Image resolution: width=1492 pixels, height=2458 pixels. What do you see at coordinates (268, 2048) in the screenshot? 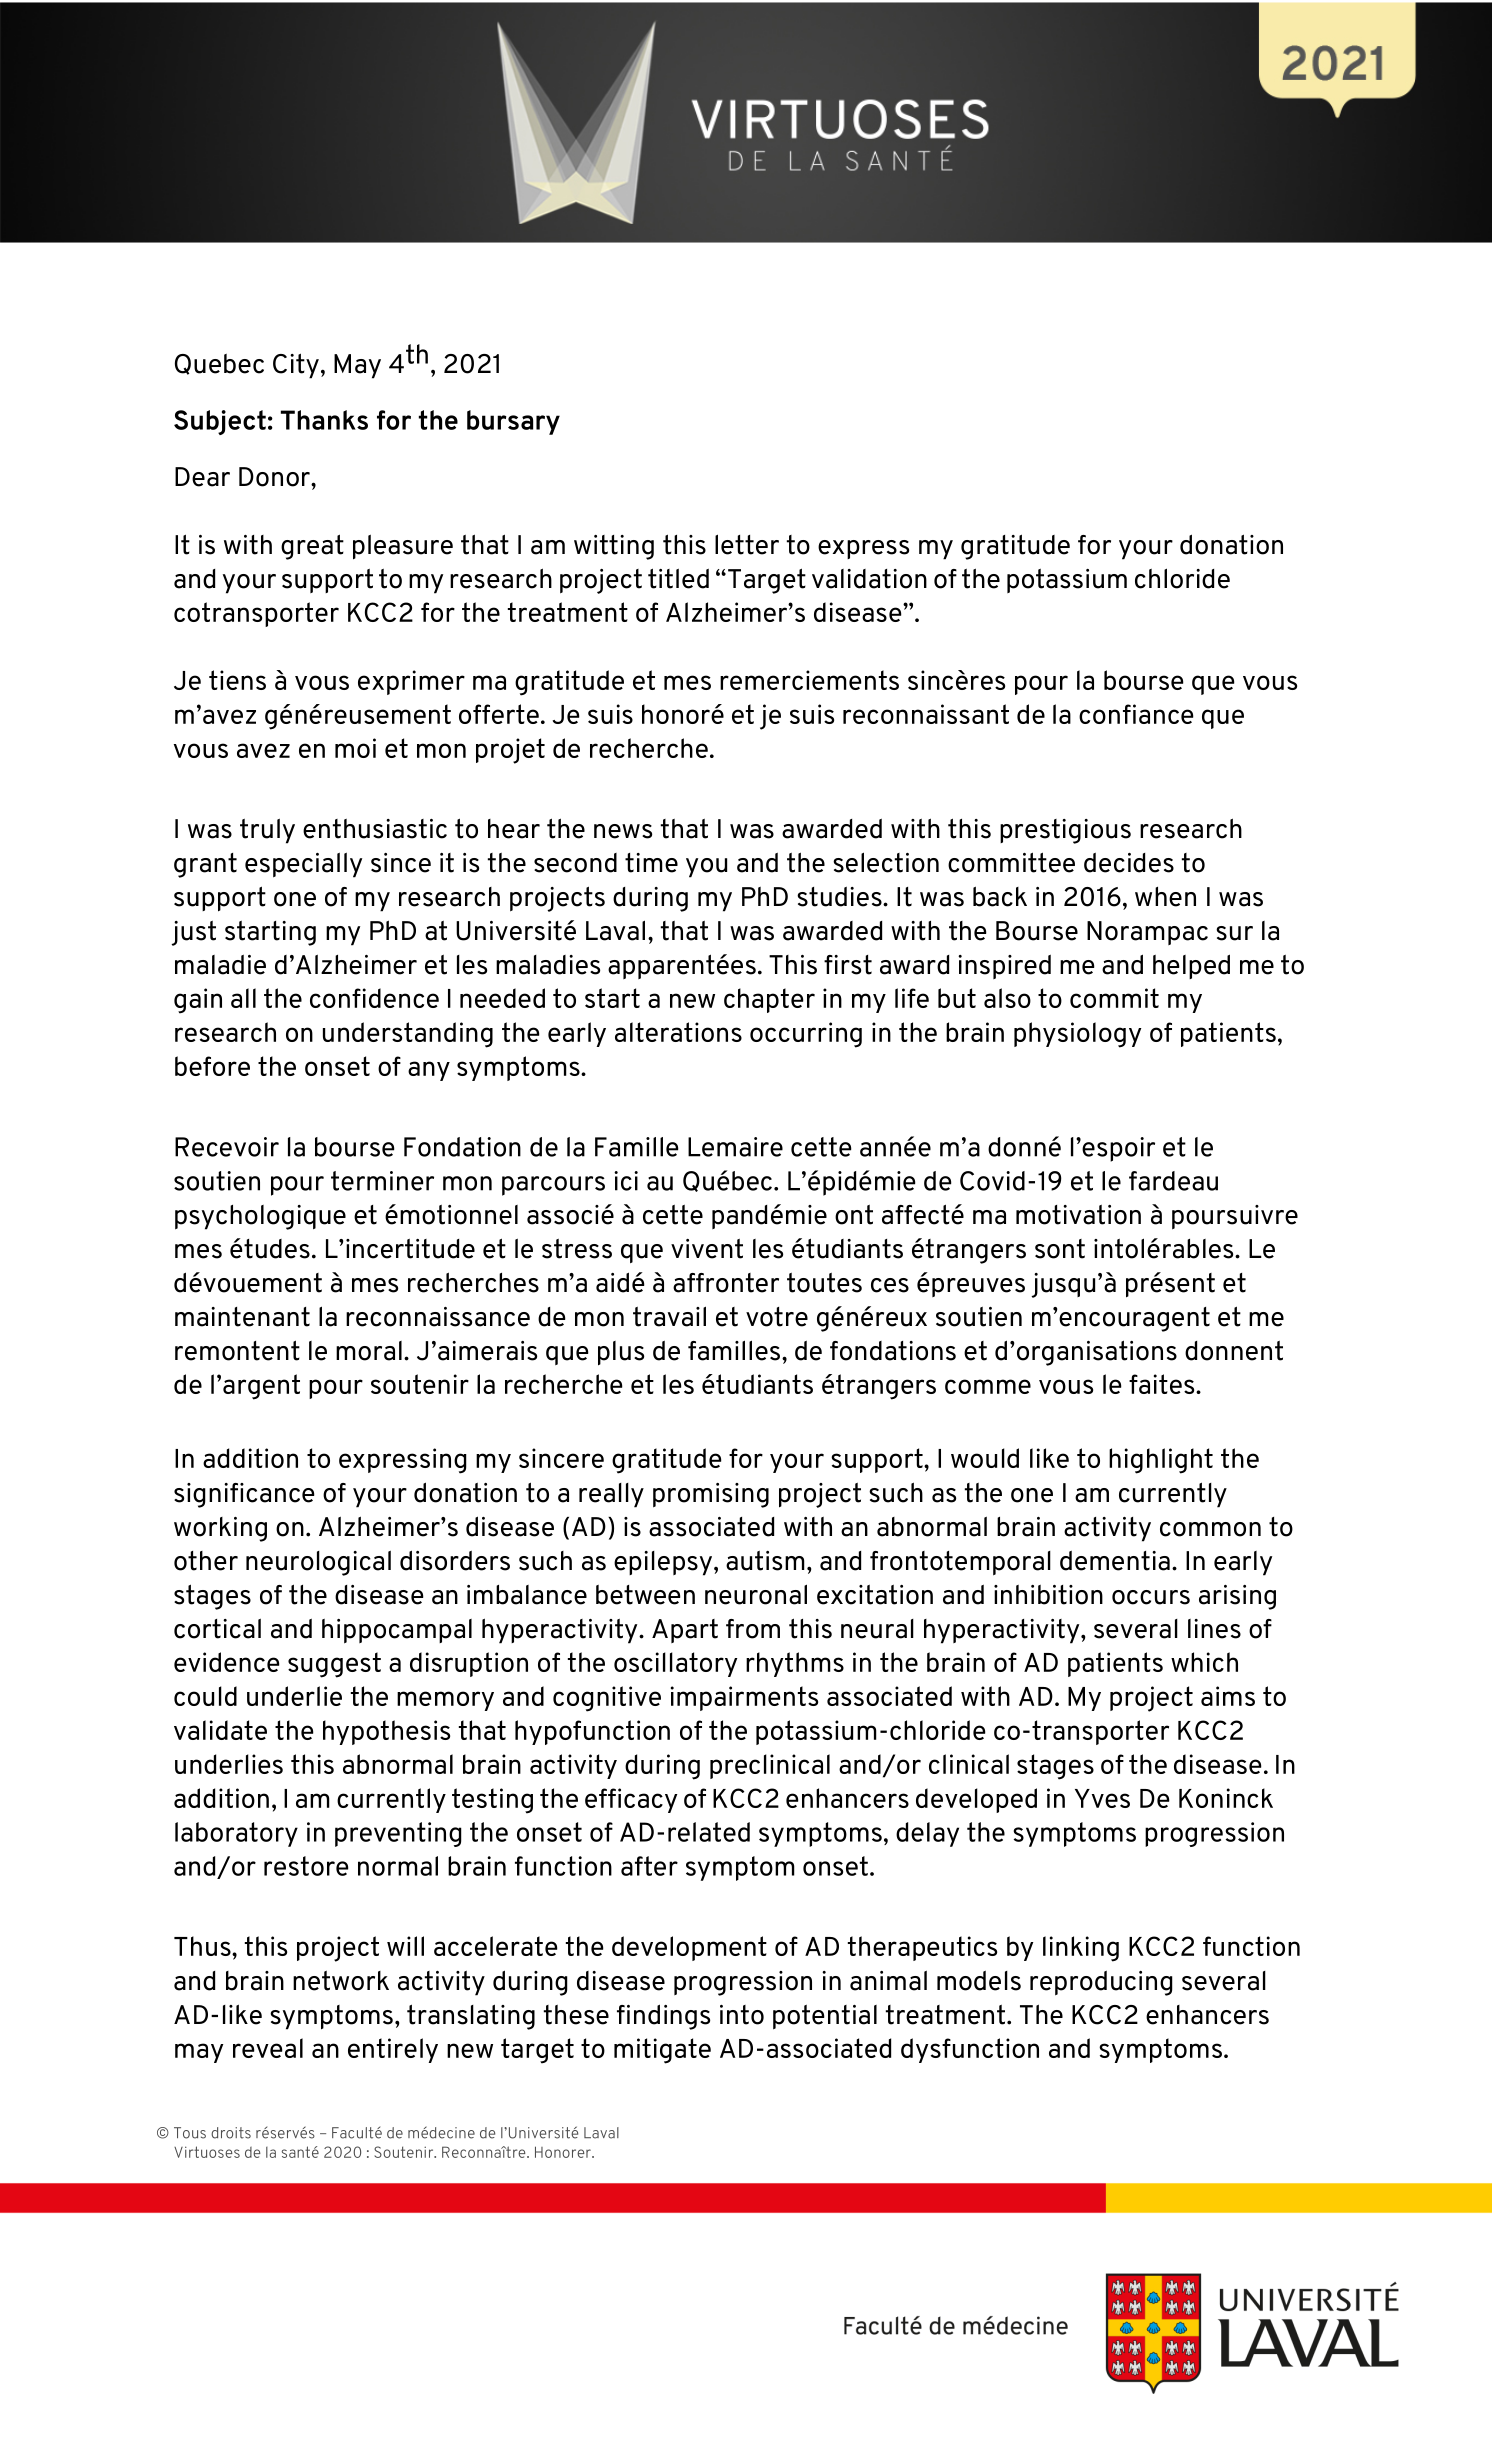
I see `reveal` at bounding box center [268, 2048].
